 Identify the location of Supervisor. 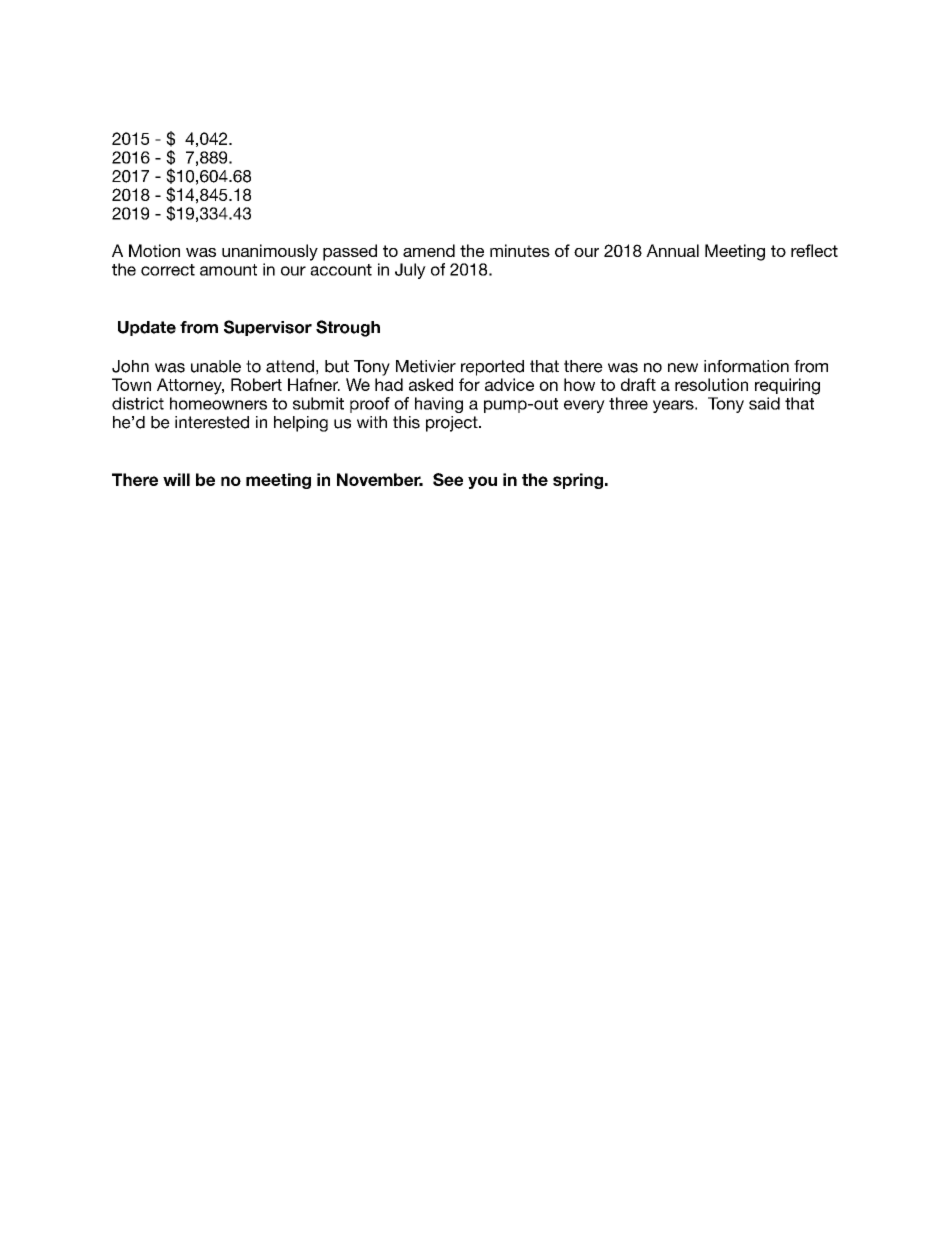
(268, 328).
